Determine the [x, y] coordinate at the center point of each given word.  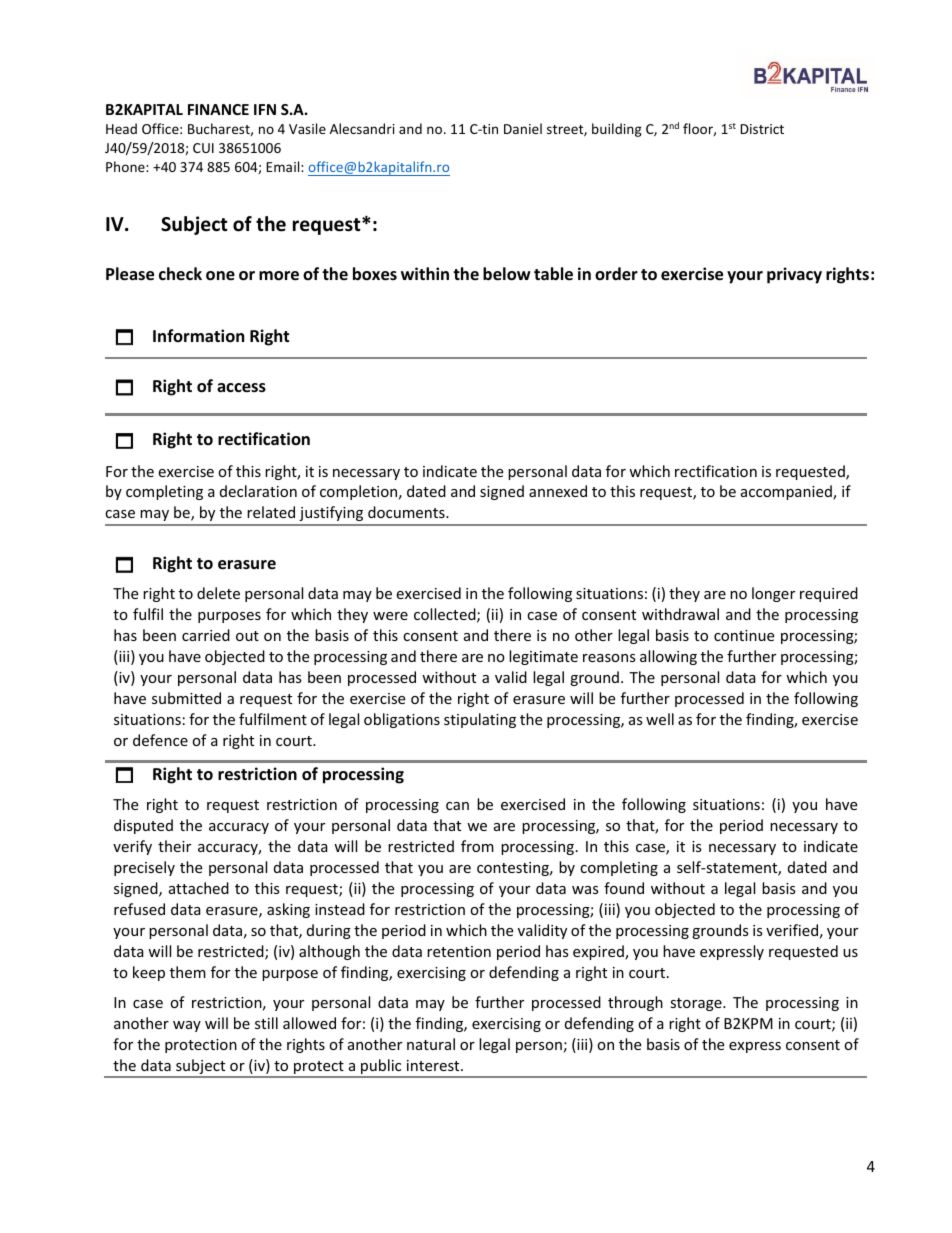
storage [697, 1004]
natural [431, 1044]
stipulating [480, 720]
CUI [203, 148]
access [241, 388]
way [187, 1026]
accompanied [787, 492]
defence [160, 740]
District [762, 129]
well [660, 719]
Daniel [523, 128]
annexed [558, 491]
